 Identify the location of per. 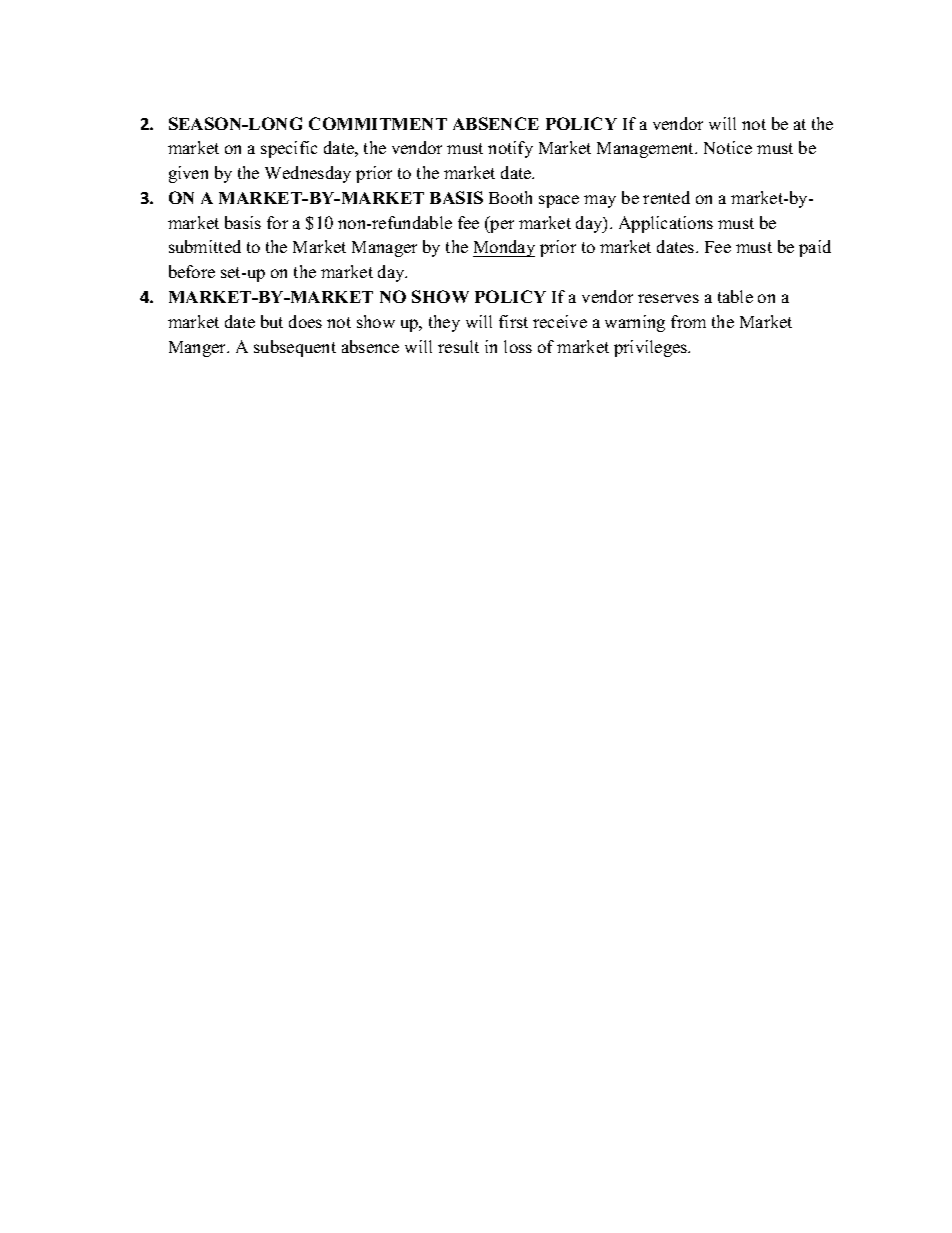
(501, 226).
